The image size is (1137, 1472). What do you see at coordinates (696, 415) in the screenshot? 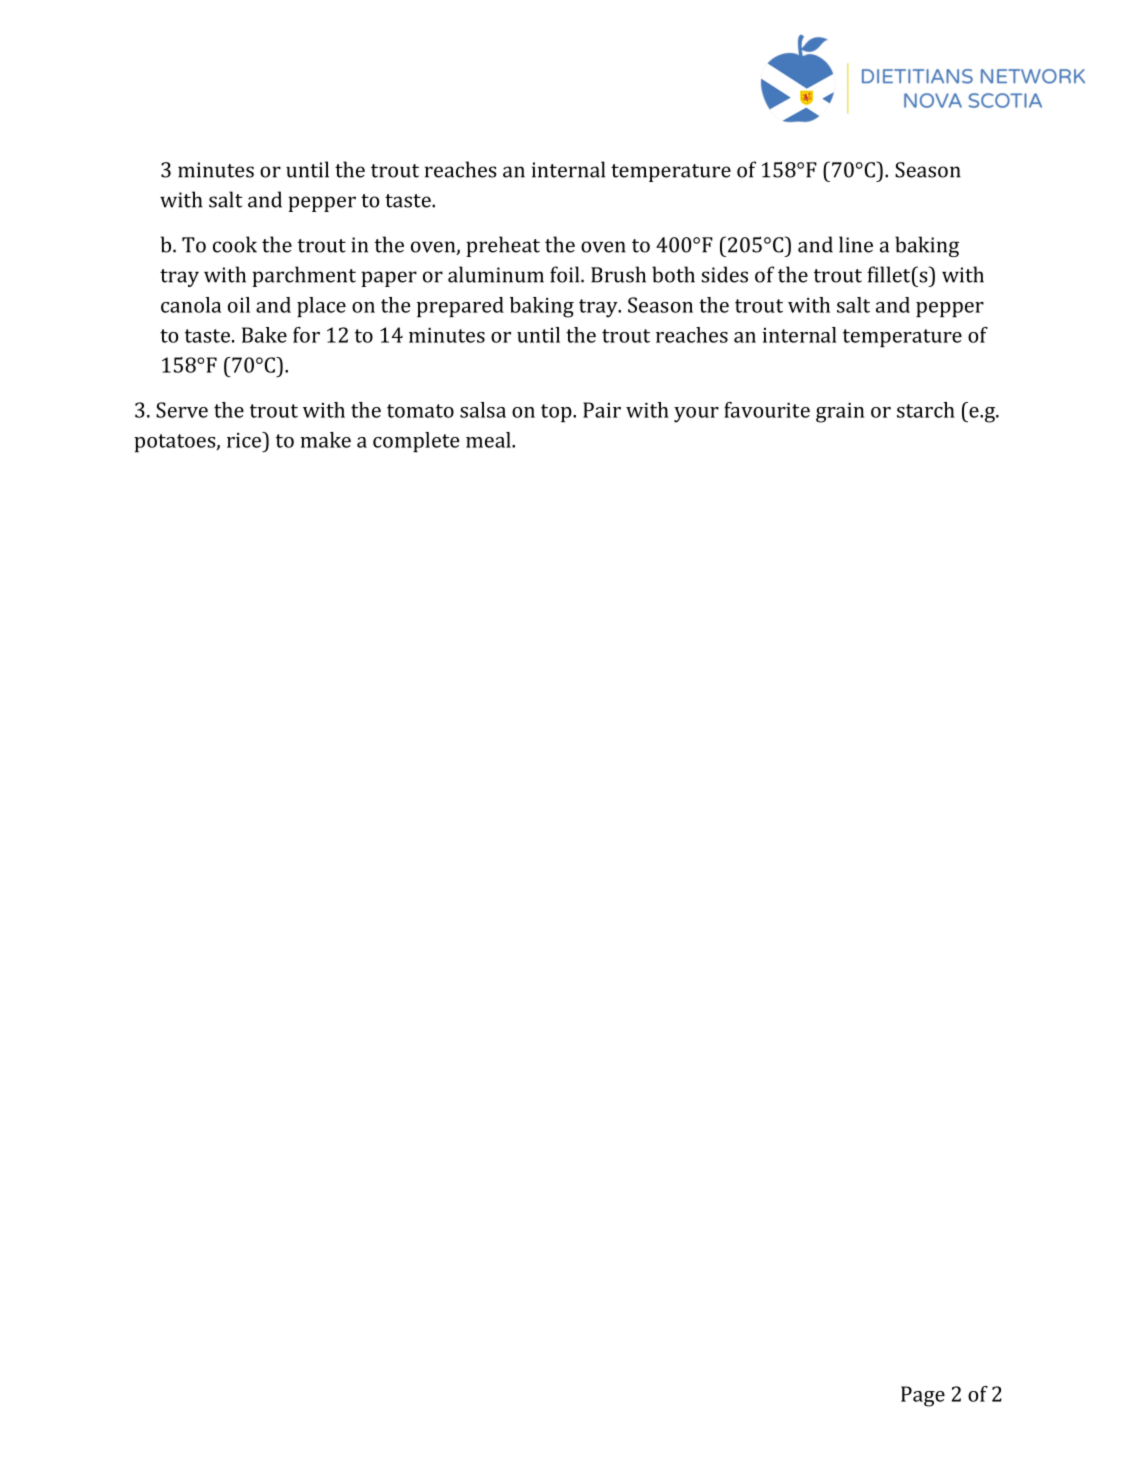
I see `your` at bounding box center [696, 415].
